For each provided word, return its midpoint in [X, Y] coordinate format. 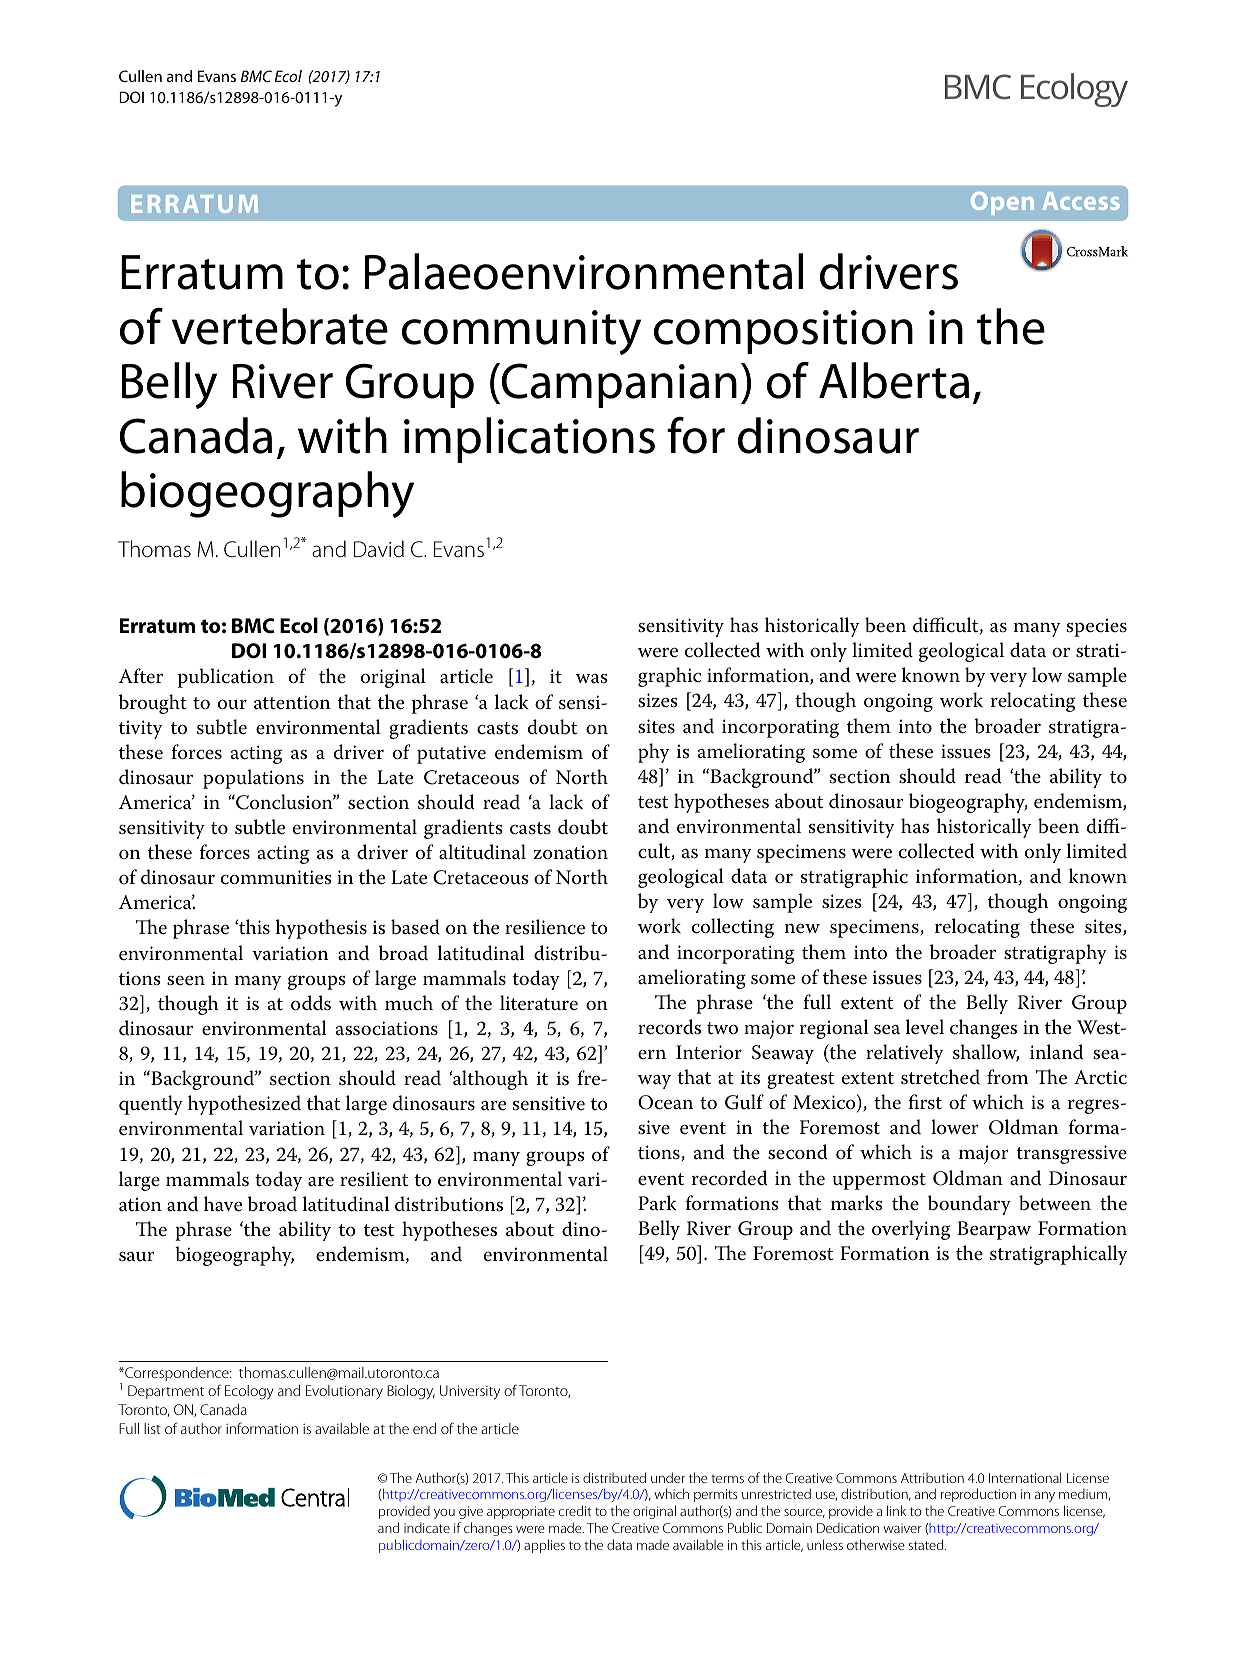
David [379, 549]
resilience [545, 927]
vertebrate [280, 326]
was [592, 679]
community [521, 332]
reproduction [978, 1495]
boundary [969, 1205]
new [802, 928]
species [1097, 627]
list [152, 1428]
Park [657, 1203]
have [223, 1204]
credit [575, 1510]
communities [276, 877]
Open [1002, 203]
